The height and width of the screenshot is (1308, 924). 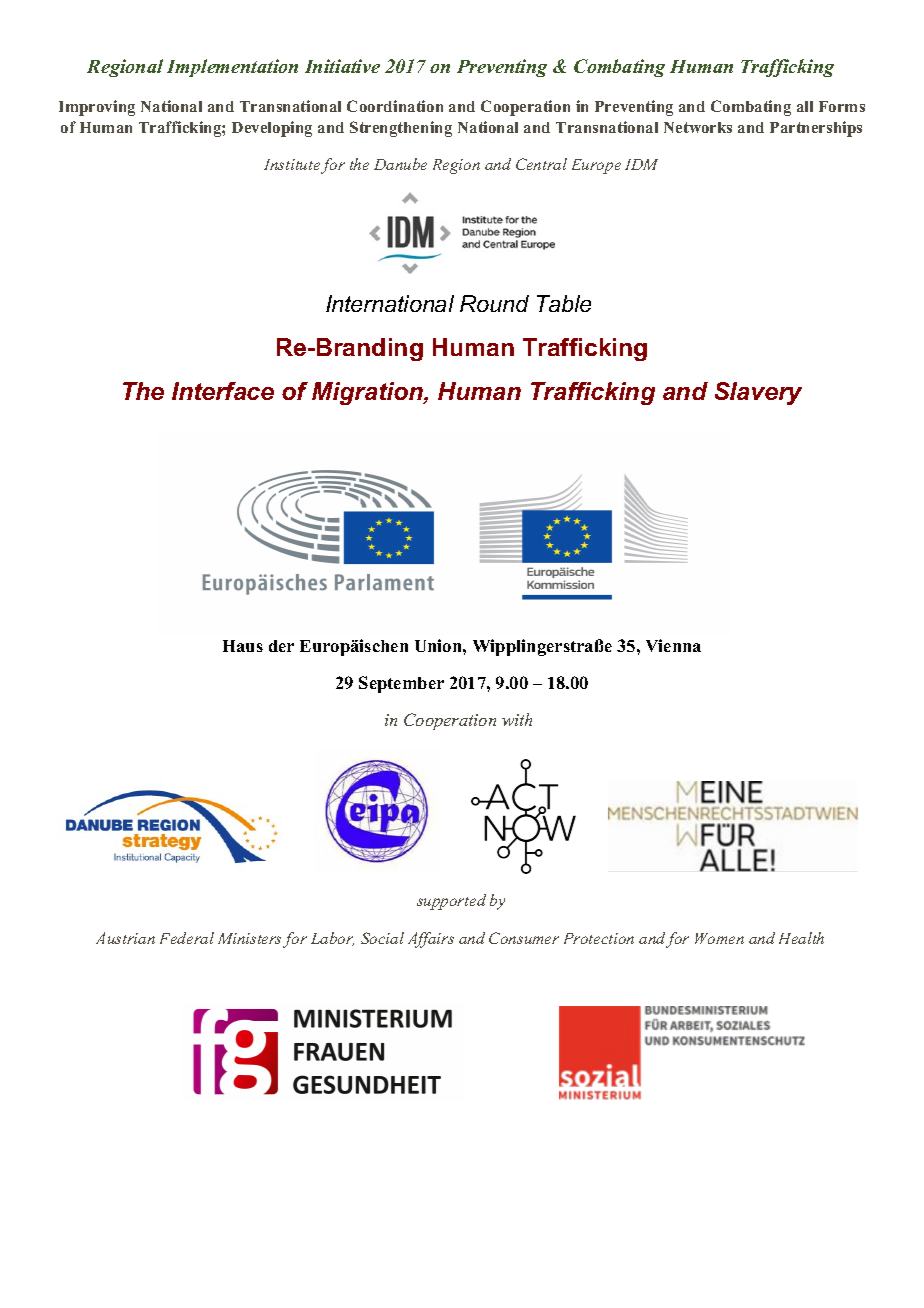 What do you see at coordinates (368, 393) in the screenshot?
I see `Migration` at bounding box center [368, 393].
